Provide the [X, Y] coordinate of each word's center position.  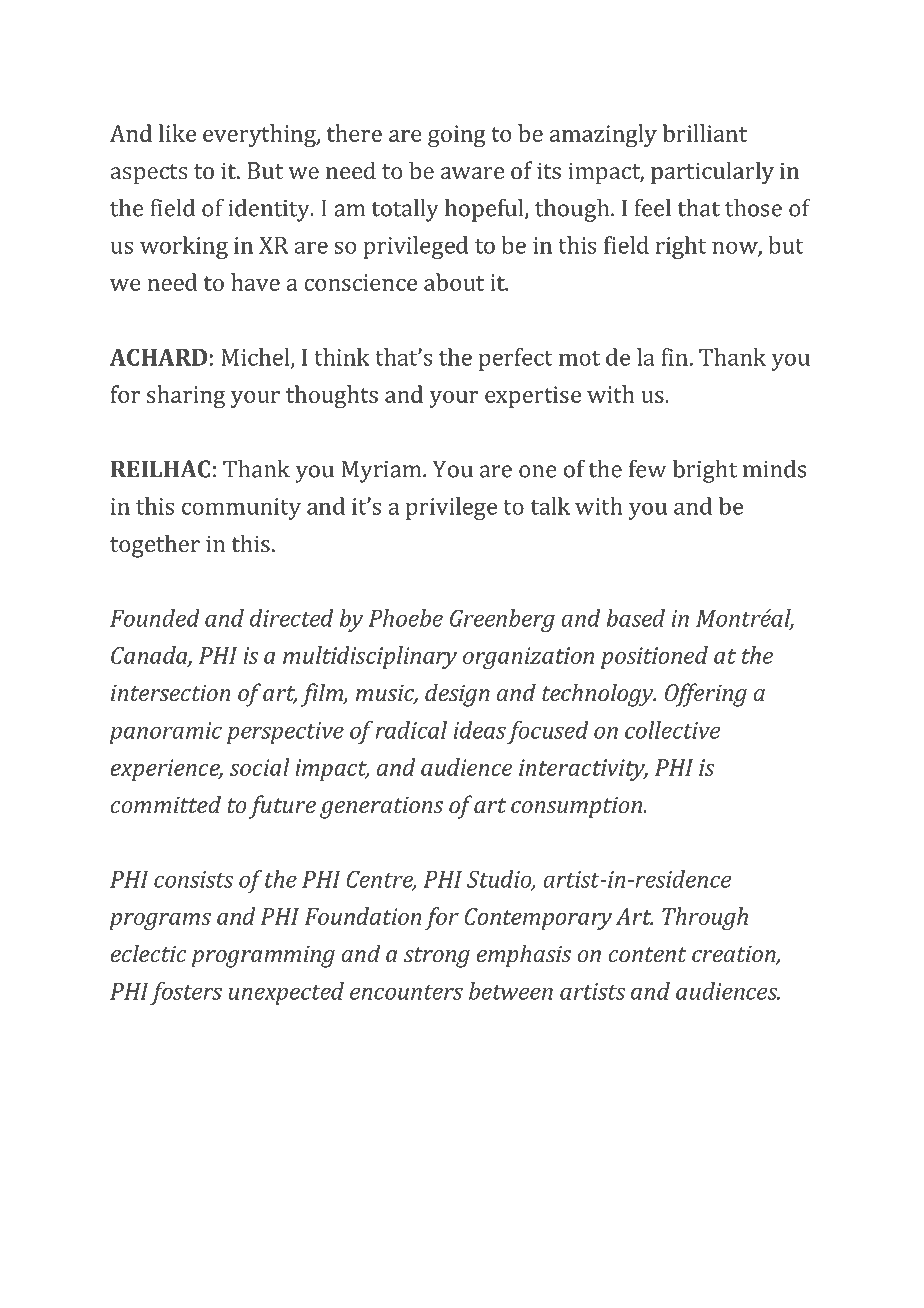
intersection [171, 693]
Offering [706, 695]
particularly [712, 173]
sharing [186, 397]
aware [472, 173]
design [457, 695]
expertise [533, 397]
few [647, 468]
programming [263, 956]
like [177, 133]
